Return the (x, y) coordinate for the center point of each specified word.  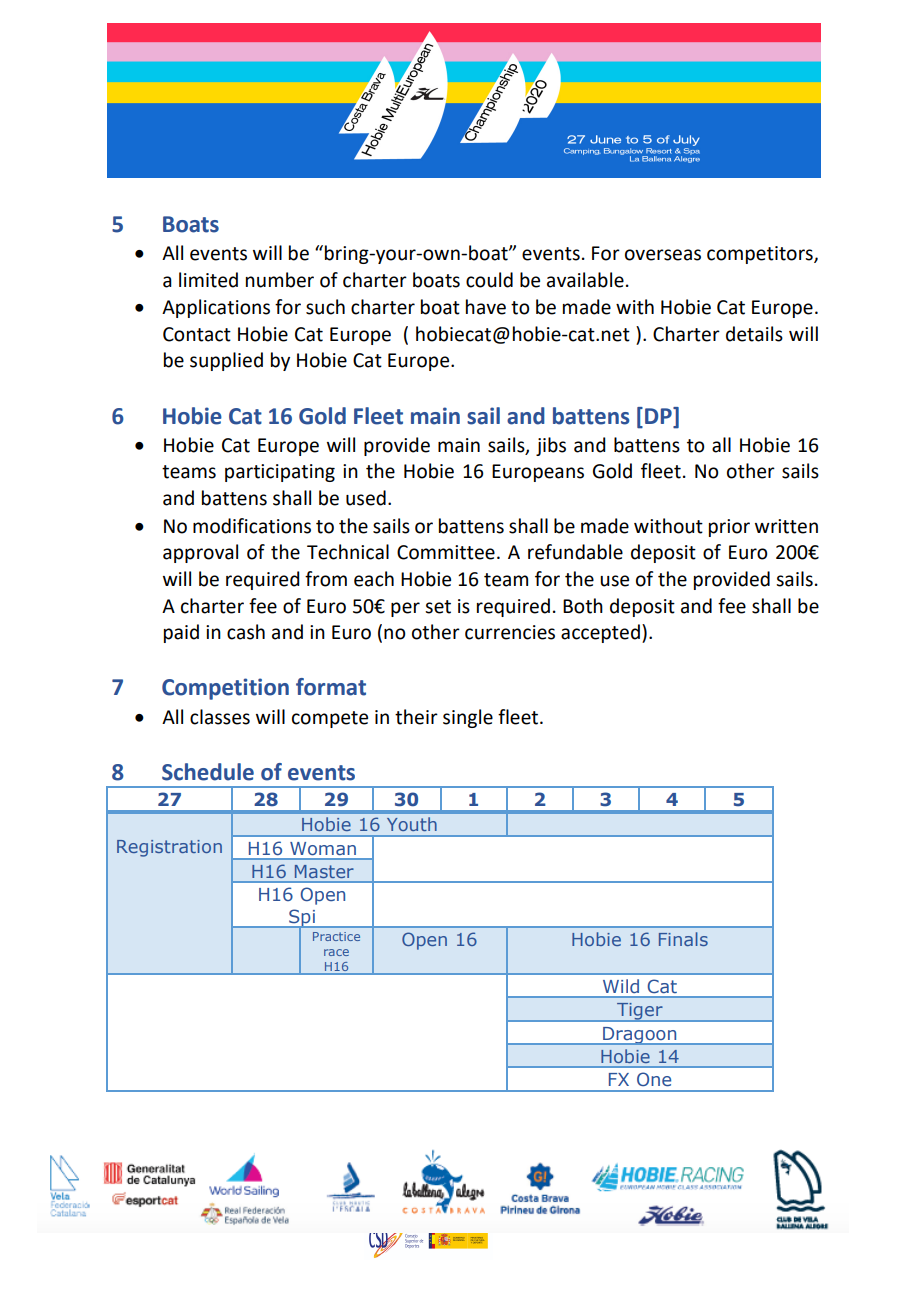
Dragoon (640, 1036)
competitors (761, 255)
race (336, 952)
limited (208, 280)
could (489, 280)
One (654, 1079)
